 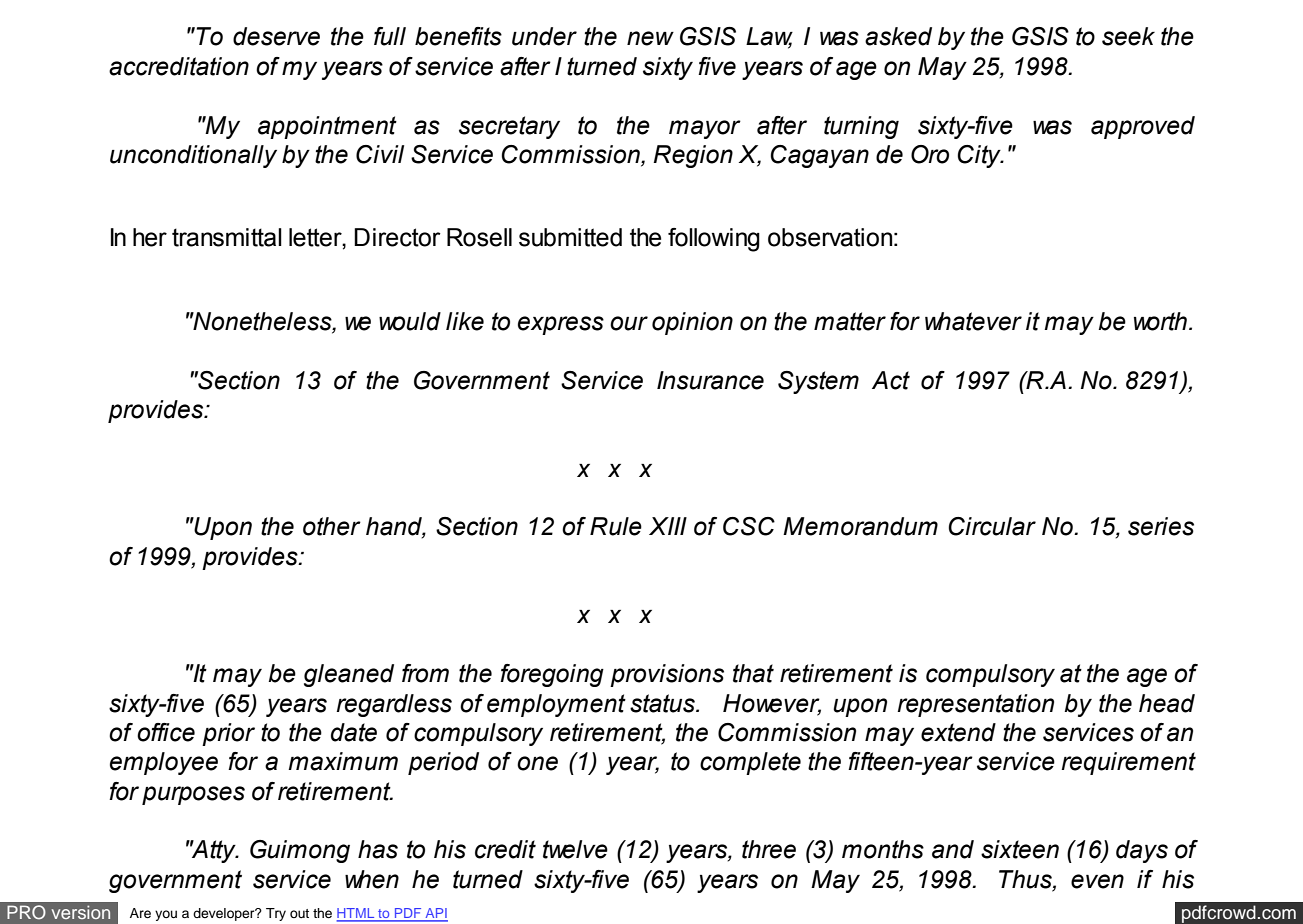 What do you see at coordinates (616, 526) in the page?
I see `Rule` at bounding box center [616, 526].
